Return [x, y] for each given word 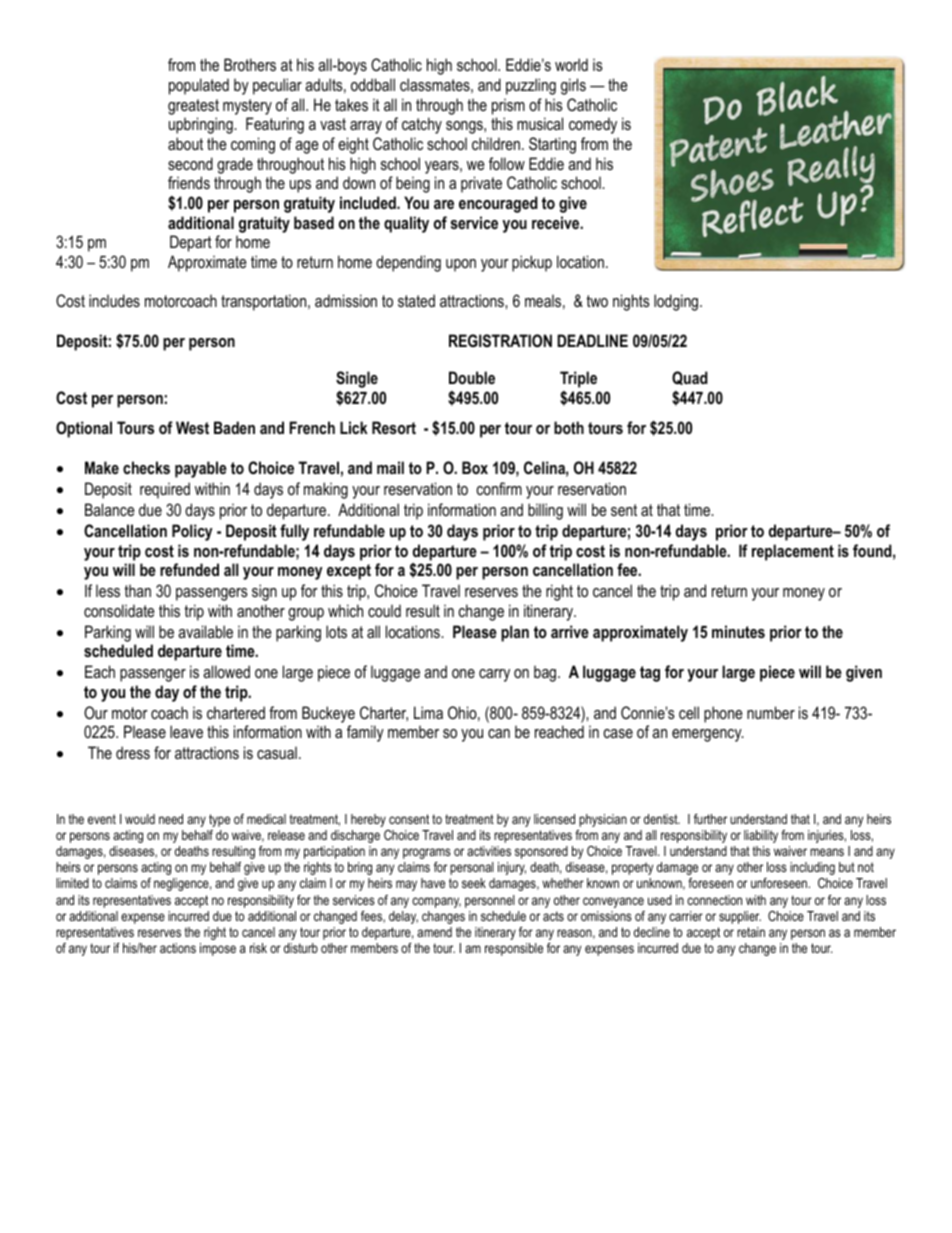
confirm [499, 488]
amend [434, 932]
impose [218, 949]
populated [199, 86]
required [165, 490]
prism [508, 106]
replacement [793, 552]
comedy [593, 125]
